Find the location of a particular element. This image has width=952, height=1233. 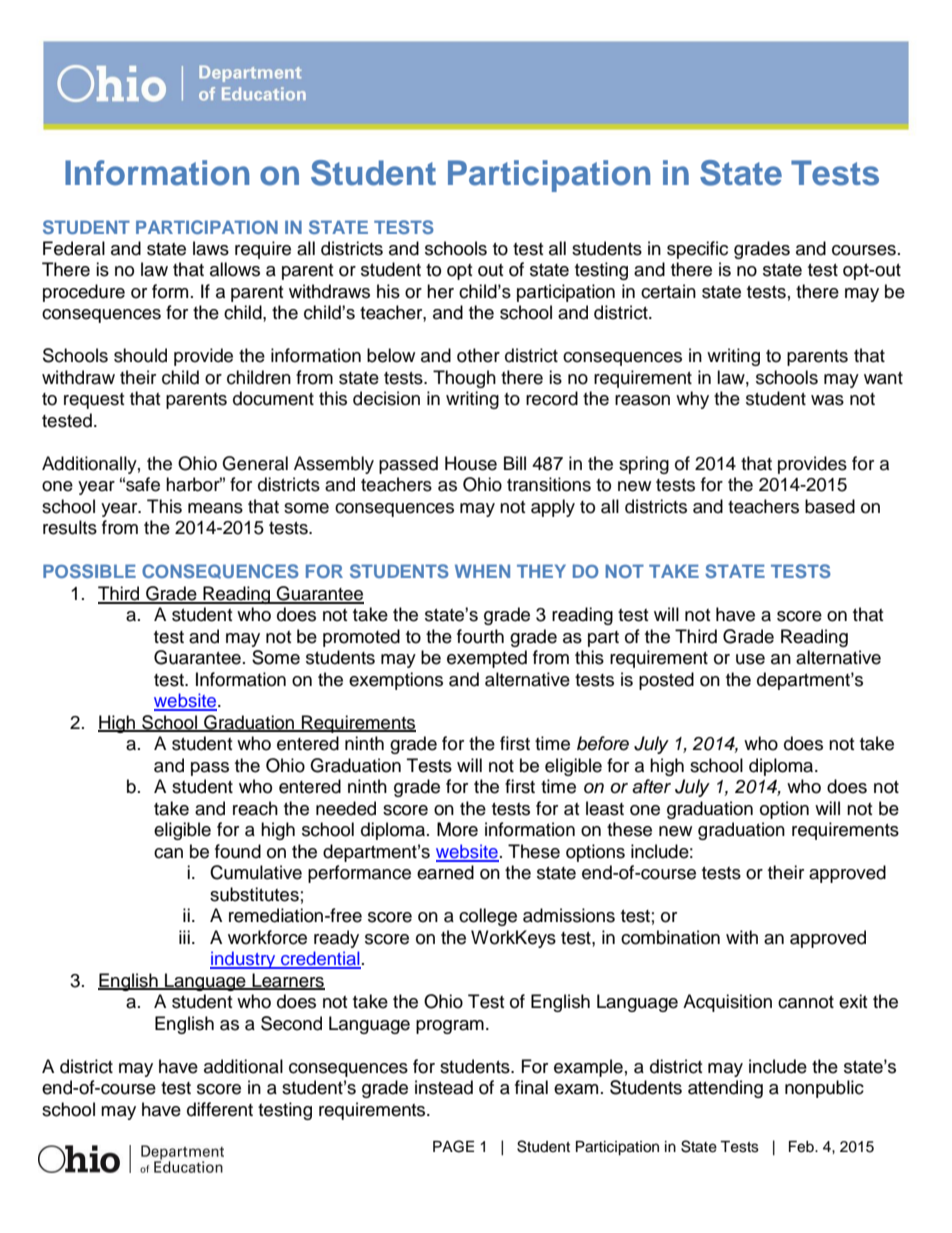

specific is located at coordinates (697, 250).
